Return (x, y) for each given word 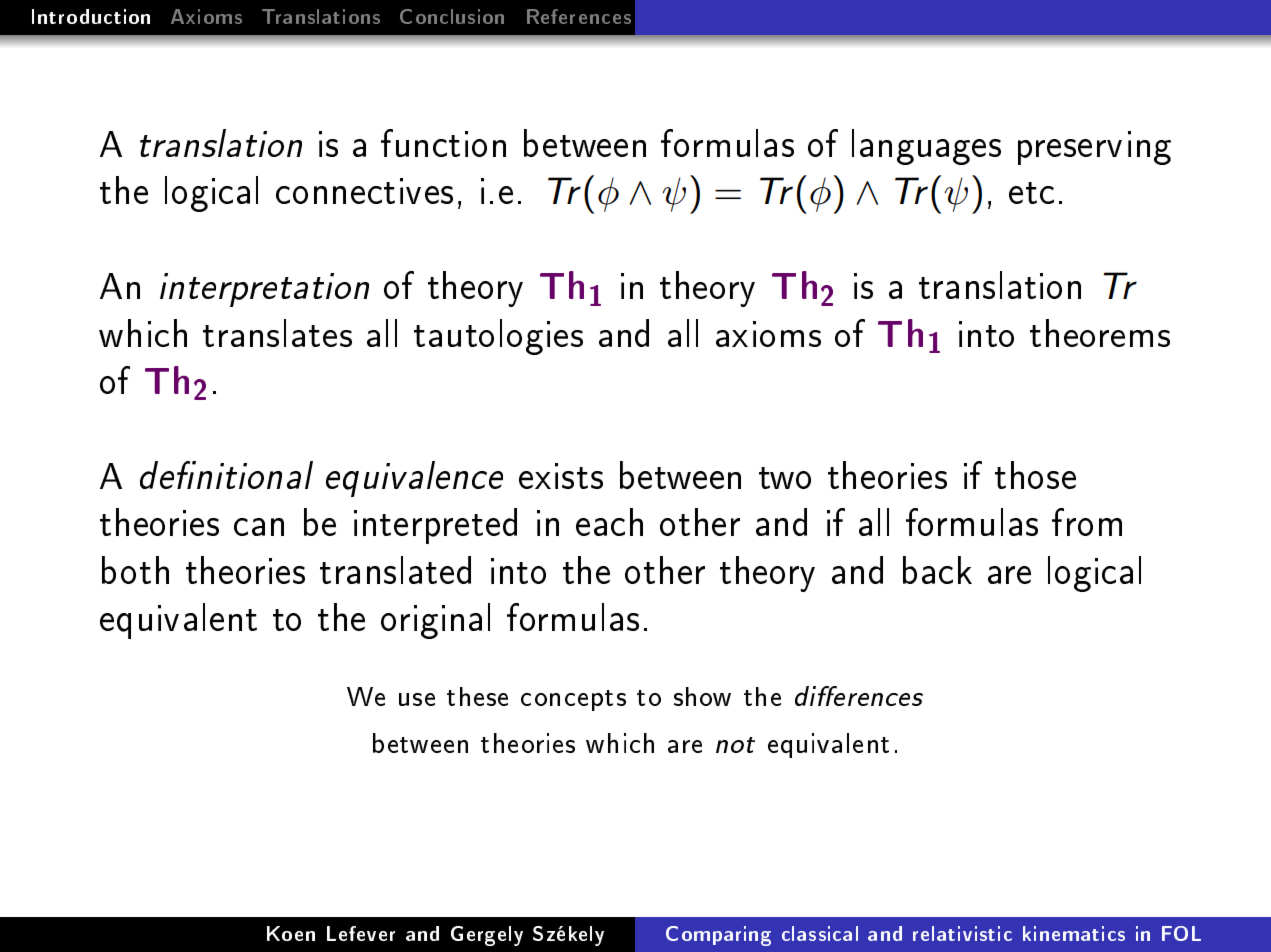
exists (561, 476)
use (417, 699)
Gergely (487, 936)
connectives (364, 191)
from (1087, 522)
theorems (1100, 333)
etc (1031, 193)
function (443, 143)
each (609, 522)
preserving (1094, 148)
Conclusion (452, 16)
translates (277, 333)
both (135, 570)
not (735, 745)
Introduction (91, 16)
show (702, 696)
